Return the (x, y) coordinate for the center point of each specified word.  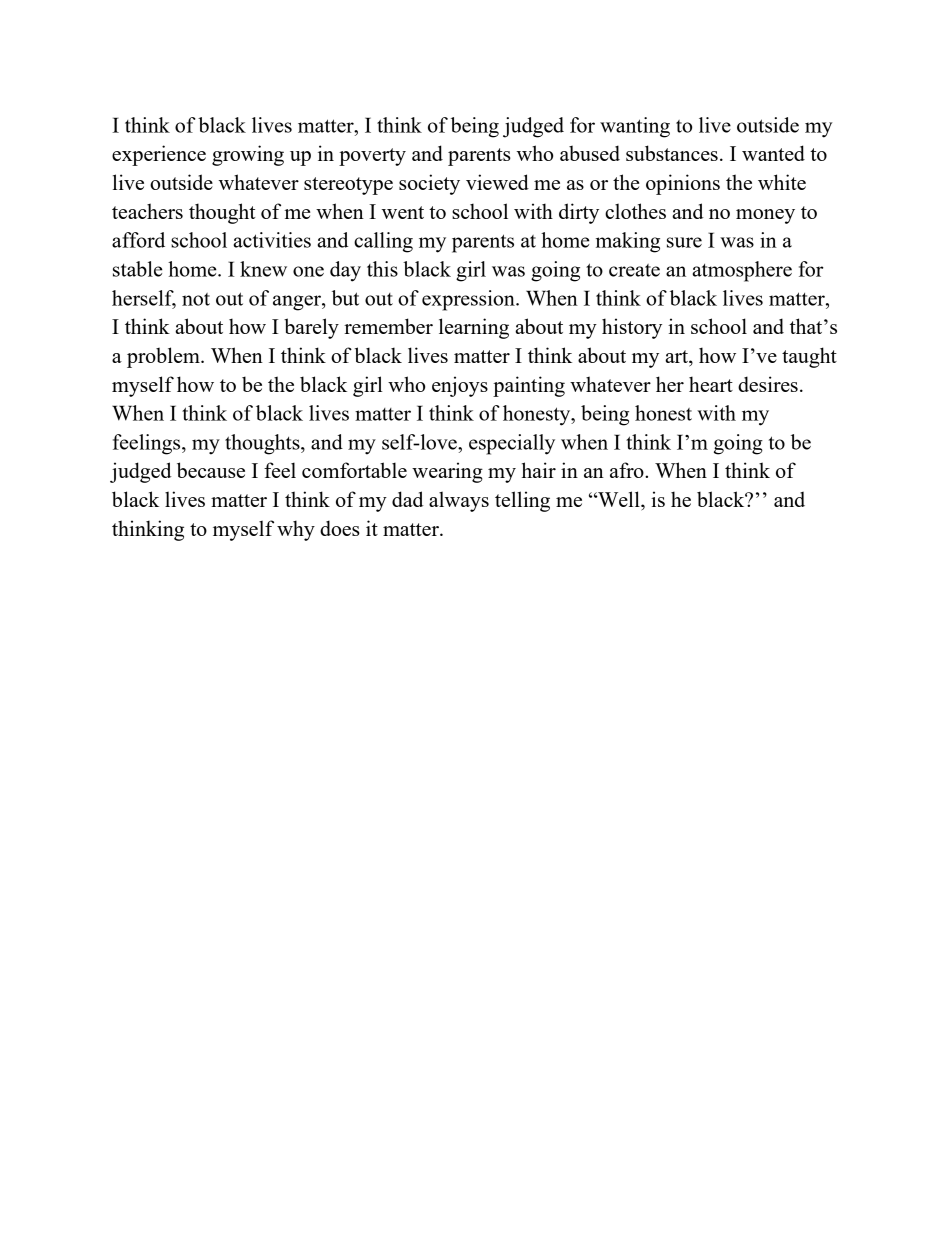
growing (248, 155)
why (296, 530)
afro (628, 470)
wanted (773, 153)
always (459, 501)
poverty (372, 157)
